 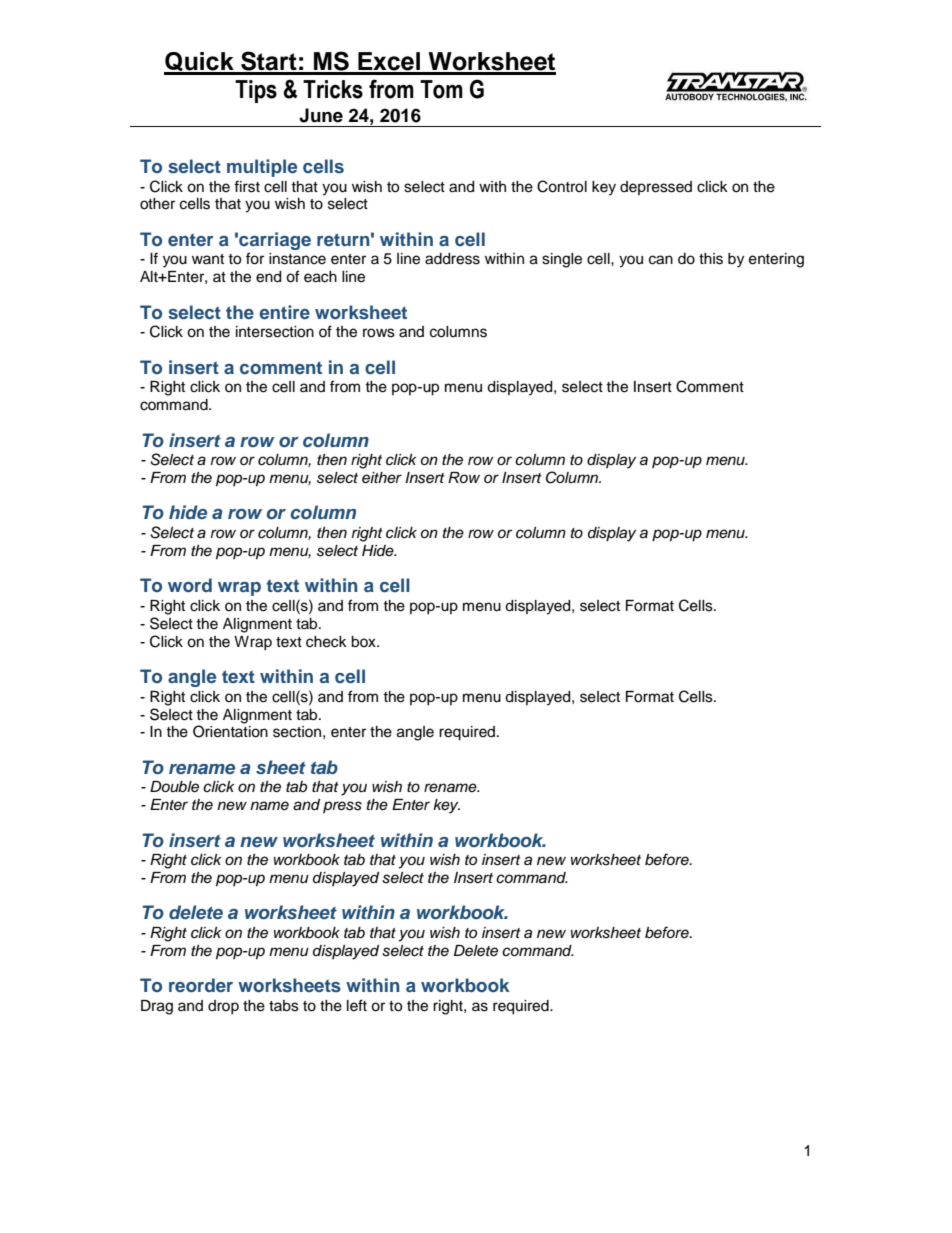 What do you see at coordinates (441, 89) in the page?
I see `Tom` at bounding box center [441, 89].
